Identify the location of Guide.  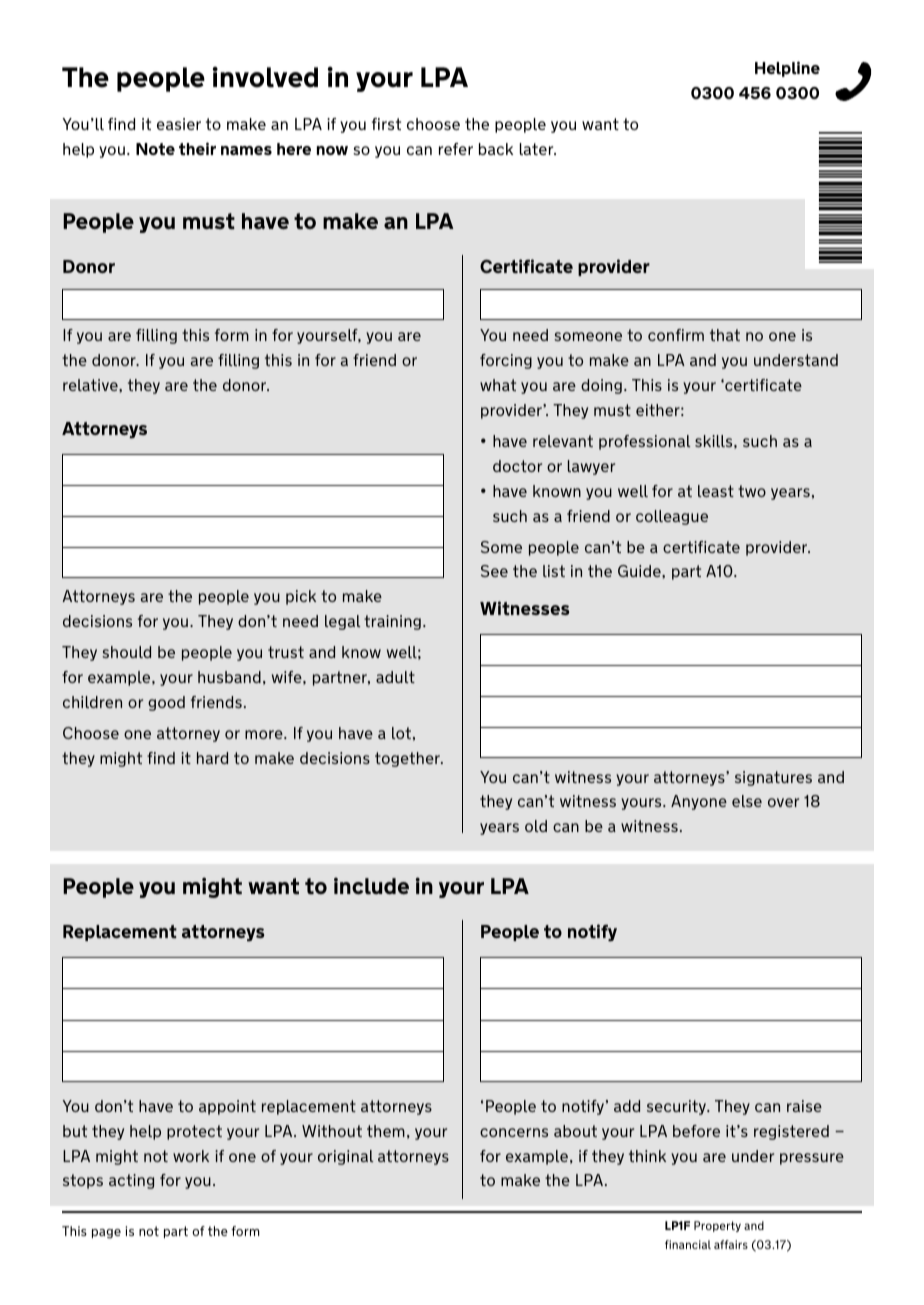
(640, 571).
